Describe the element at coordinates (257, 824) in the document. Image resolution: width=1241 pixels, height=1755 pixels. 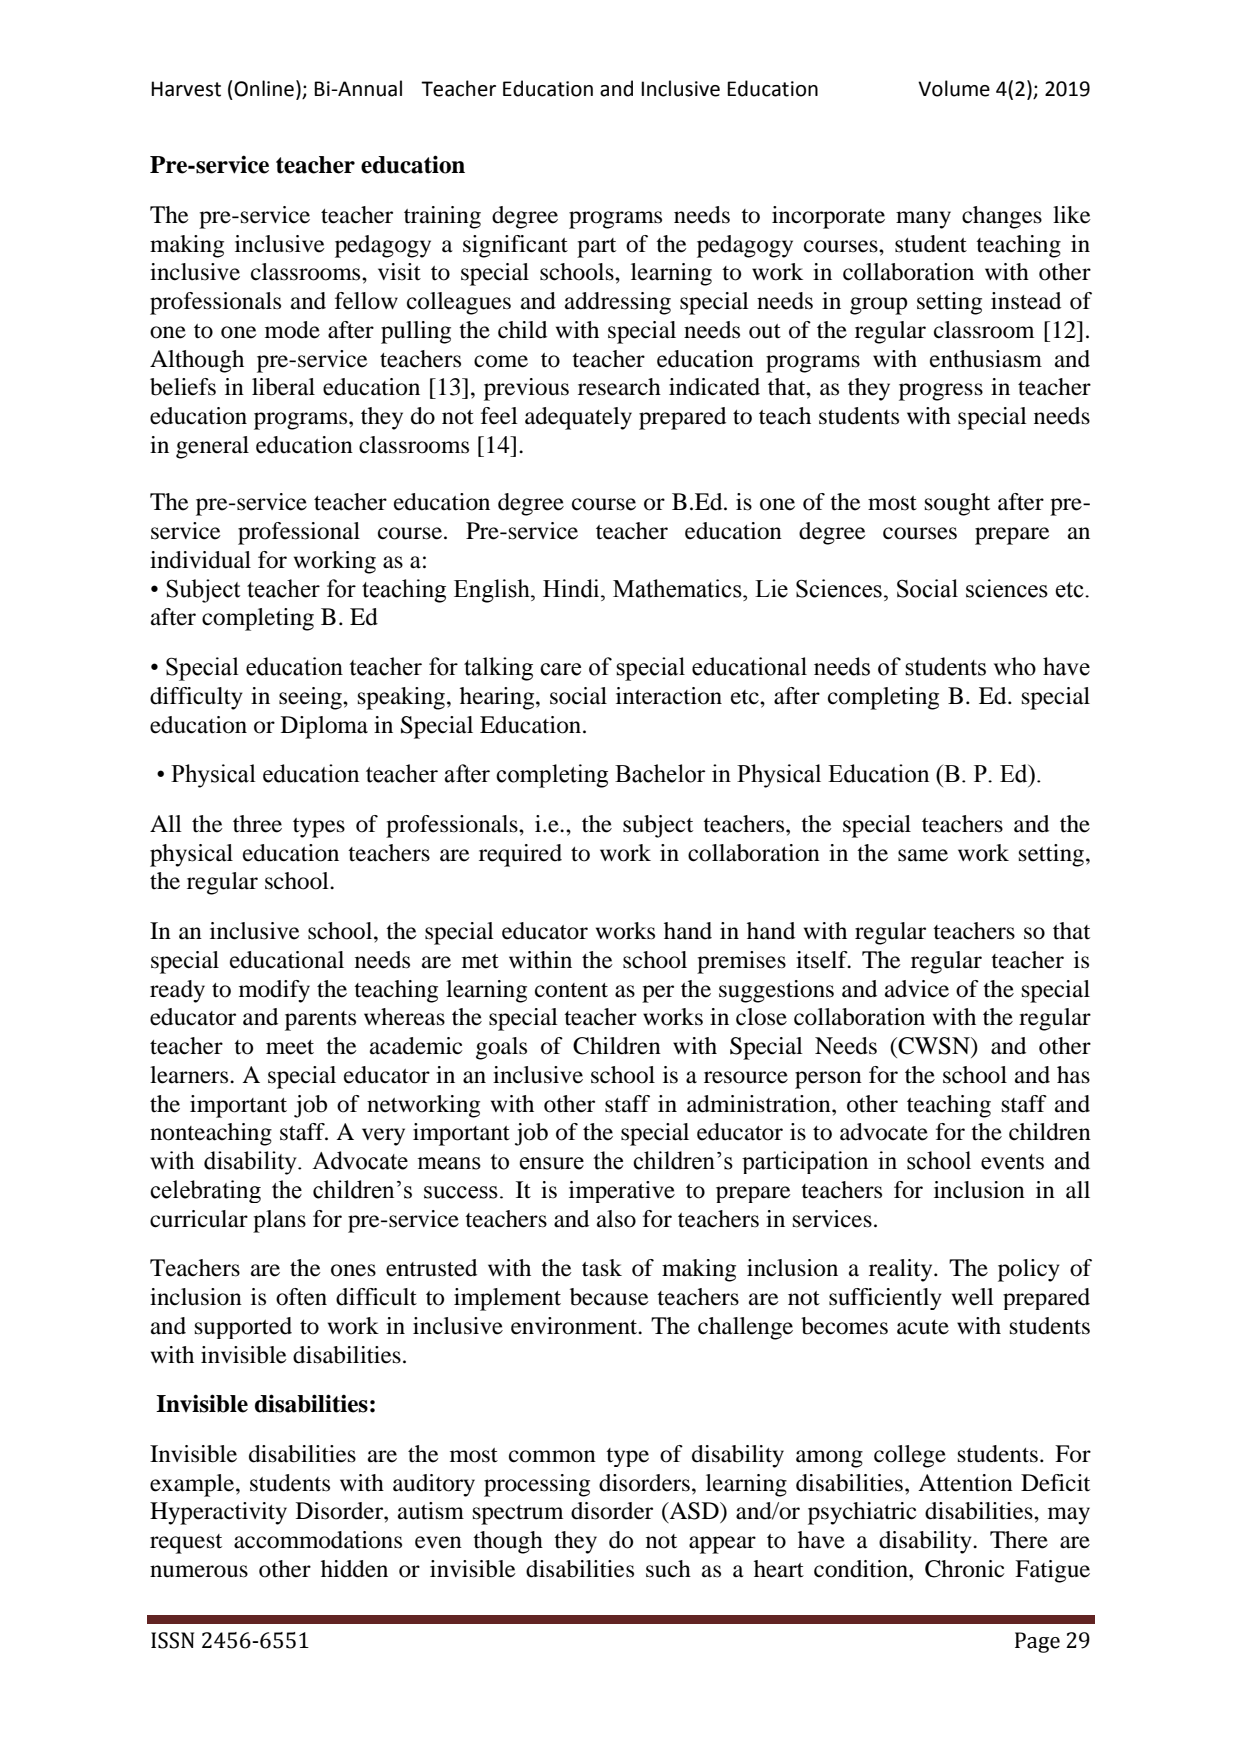
I see `three` at that location.
